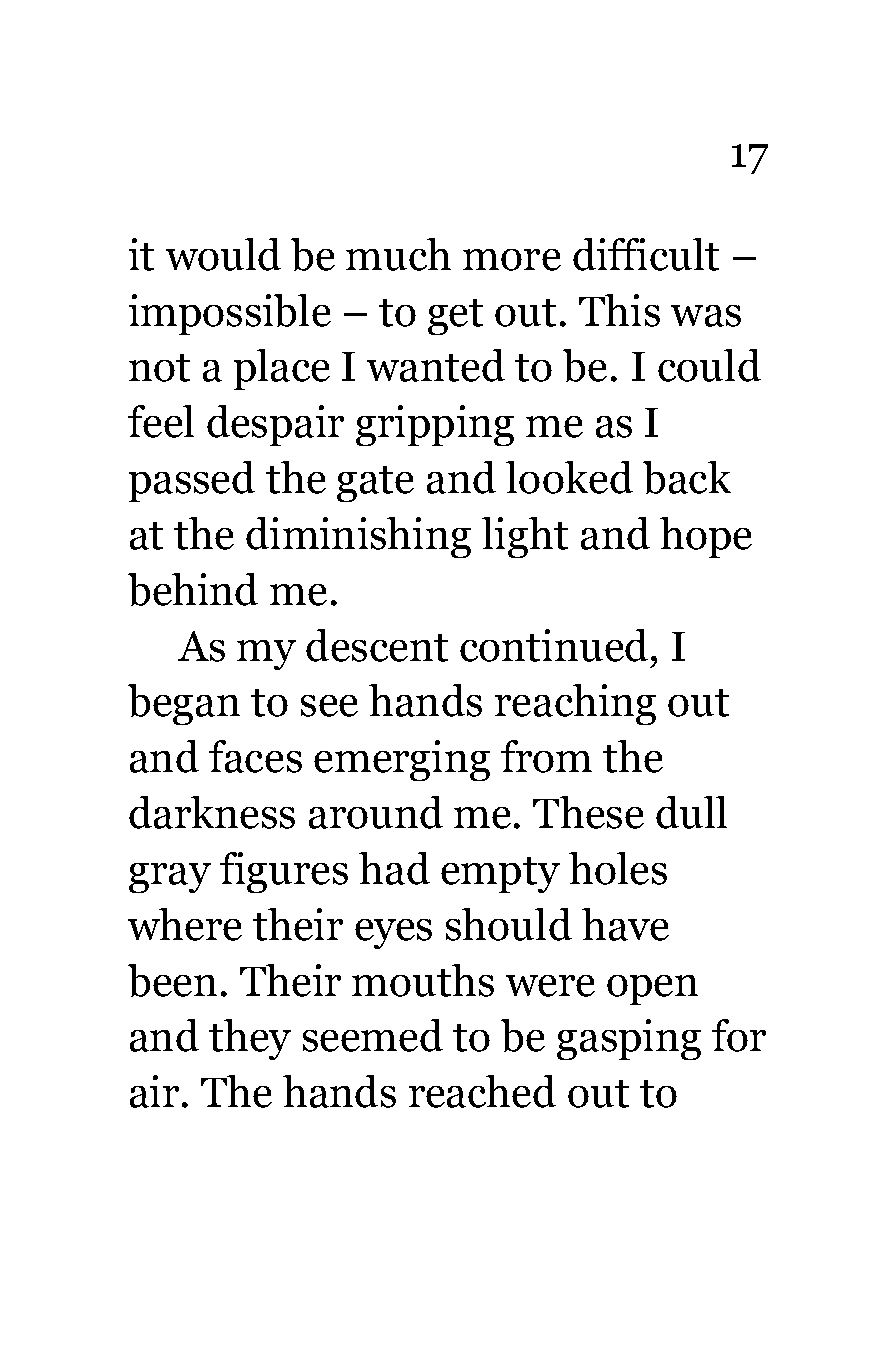 Image resolution: width=896 pixels, height=1345 pixels. Describe the element at coordinates (455, 317) in the screenshot. I see `get` at that location.
